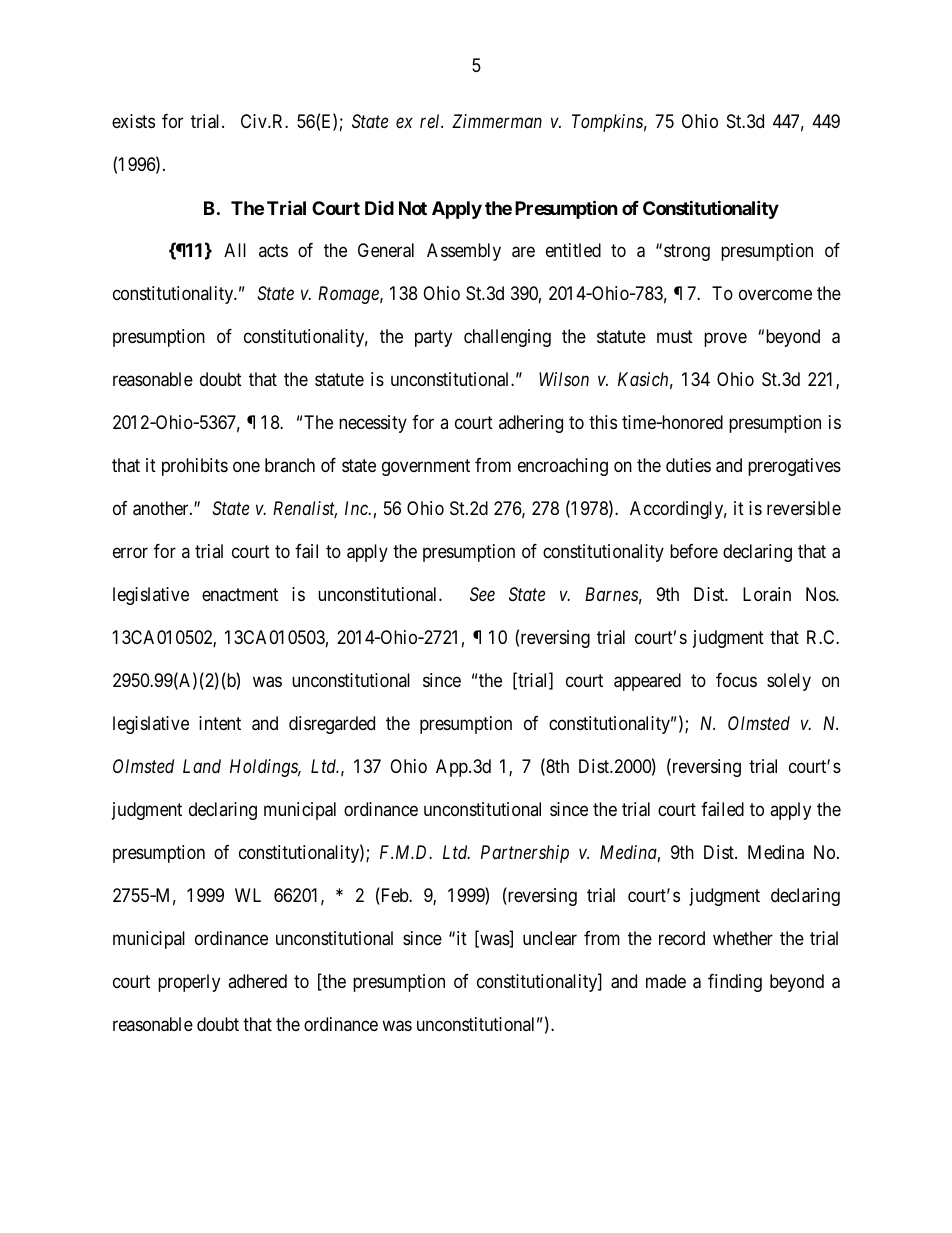 The image size is (952, 1233). What do you see at coordinates (133, 121) in the screenshot?
I see `exists` at bounding box center [133, 121].
